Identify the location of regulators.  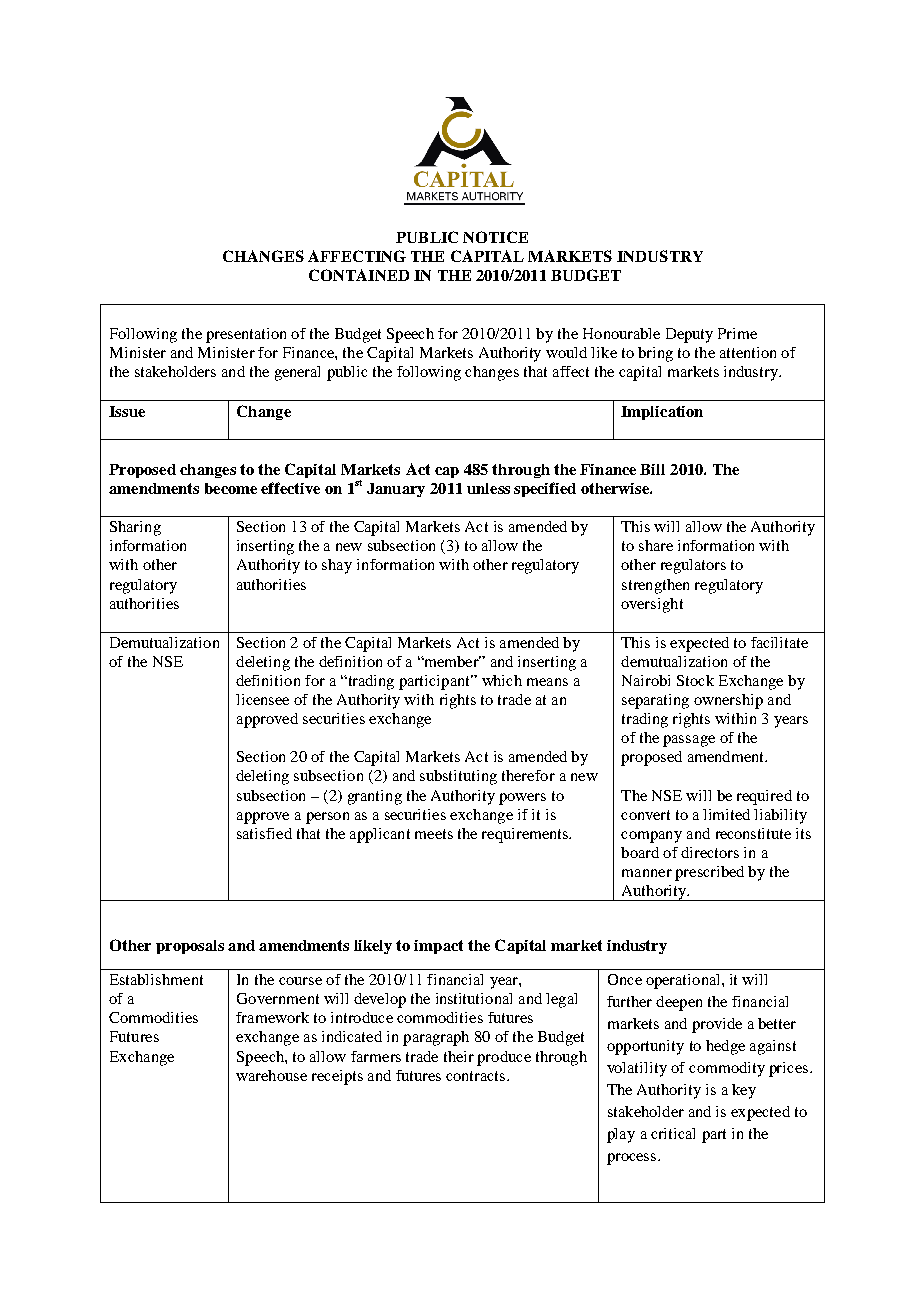
(693, 566).
